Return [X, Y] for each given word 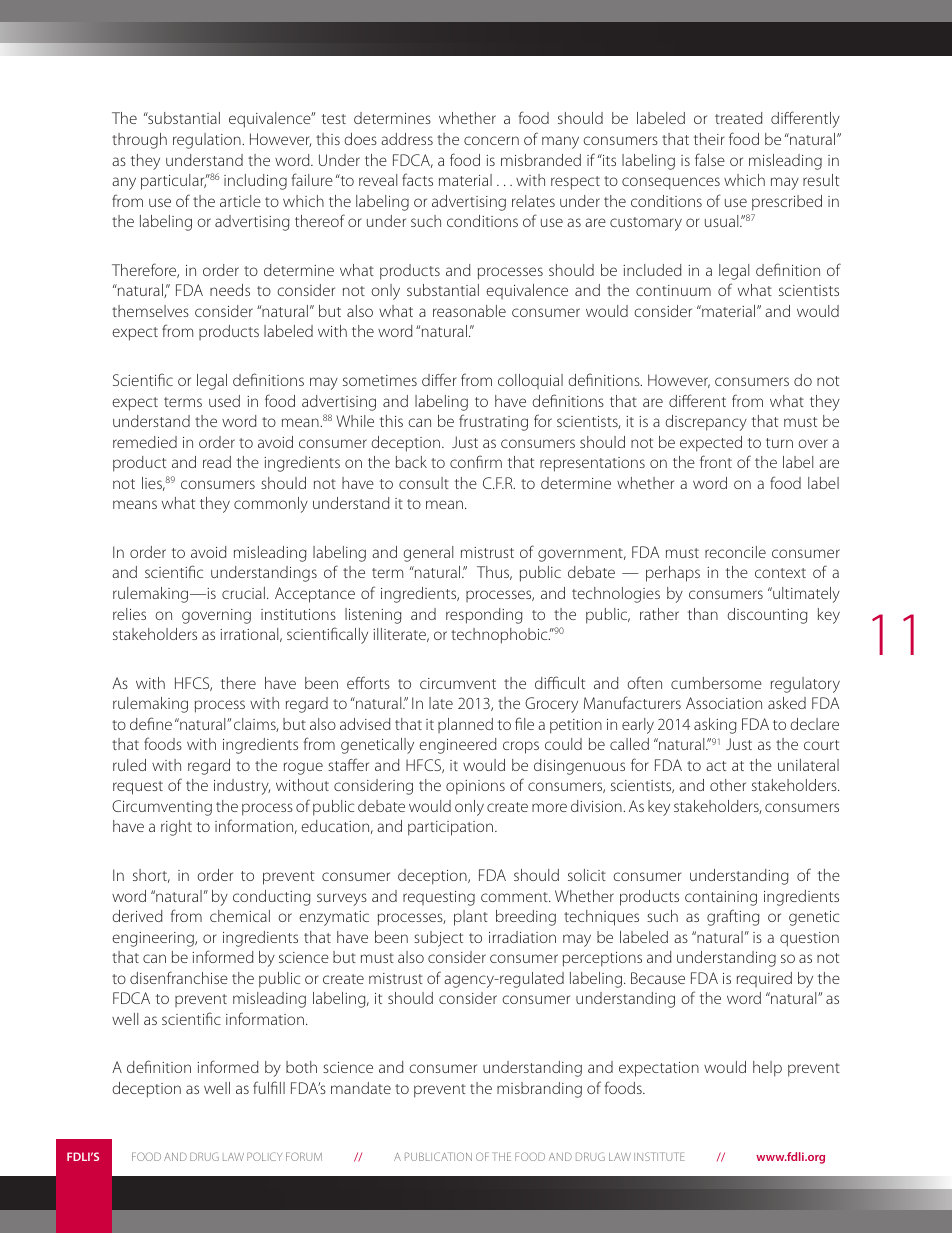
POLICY [264, 1156]
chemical [240, 916]
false [710, 159]
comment [515, 897]
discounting [767, 616]
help [767, 1069]
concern [491, 140]
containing [721, 898]
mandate [361, 1088]
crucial [243, 593]
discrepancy [706, 423]
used [224, 401]
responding [484, 616]
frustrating [493, 422]
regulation [208, 141]
